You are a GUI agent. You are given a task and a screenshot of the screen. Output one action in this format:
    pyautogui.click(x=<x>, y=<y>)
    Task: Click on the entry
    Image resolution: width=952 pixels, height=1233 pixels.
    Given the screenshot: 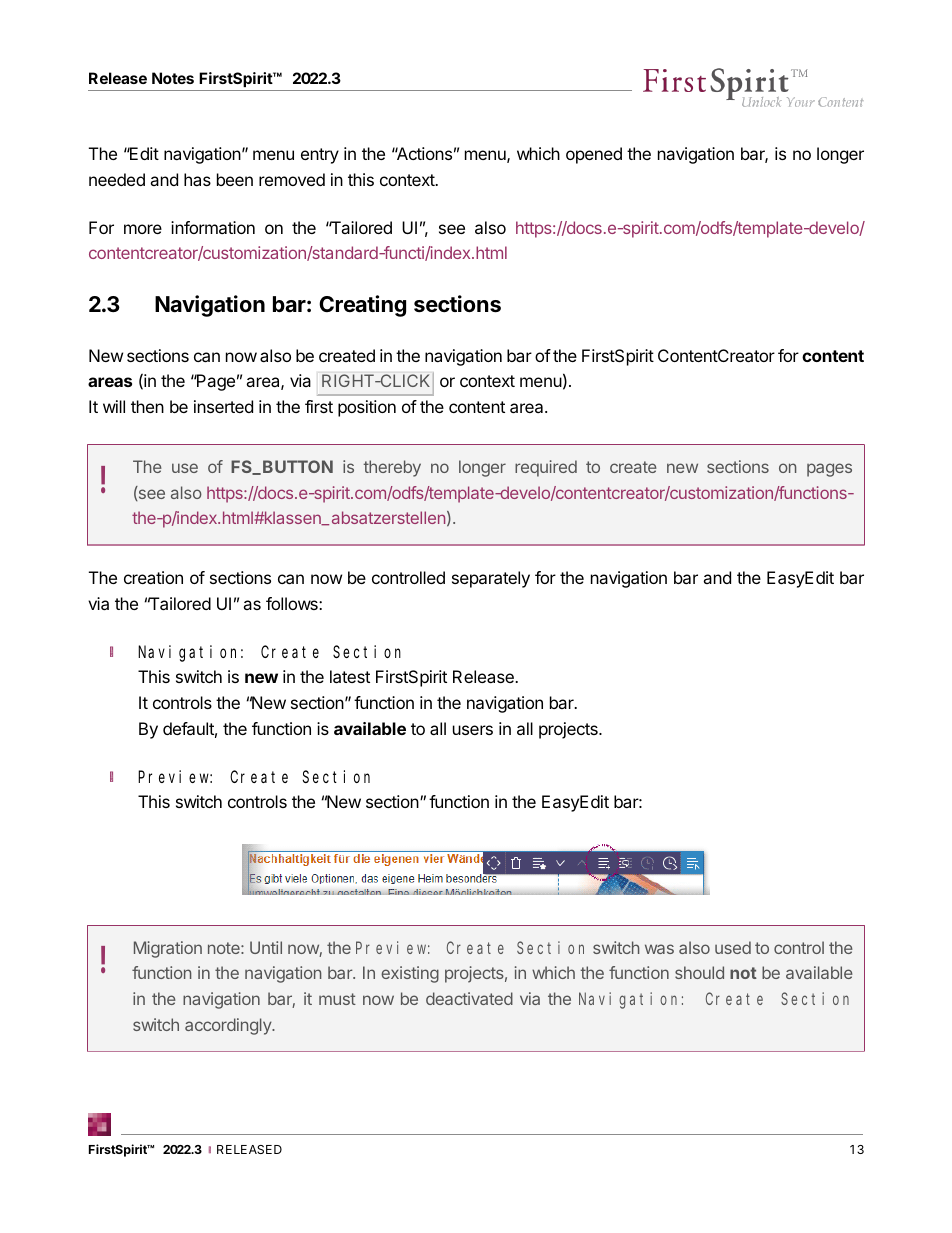 What is the action you would take?
    pyautogui.click(x=320, y=156)
